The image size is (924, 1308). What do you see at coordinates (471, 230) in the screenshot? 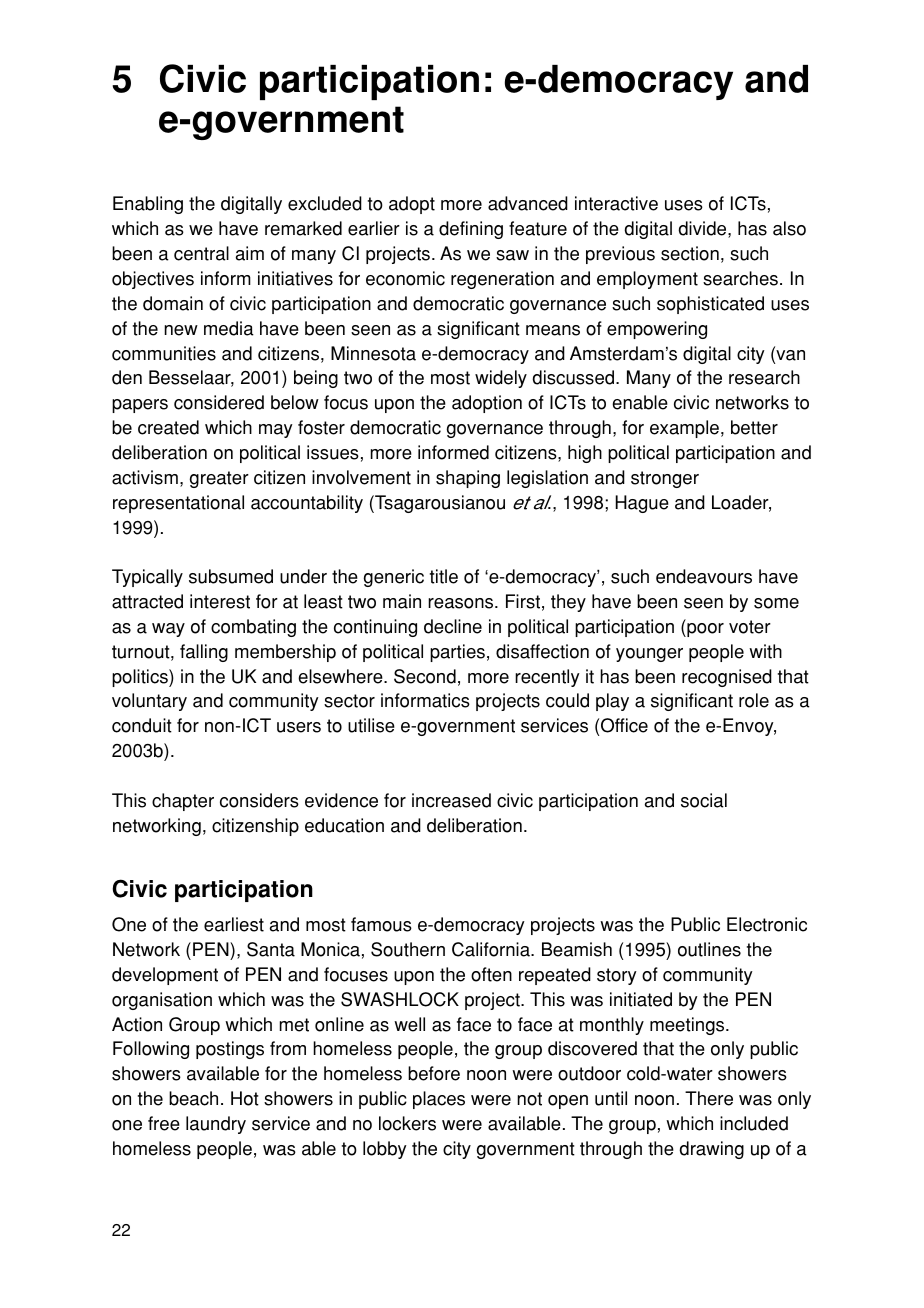
I see `defining` at bounding box center [471, 230].
